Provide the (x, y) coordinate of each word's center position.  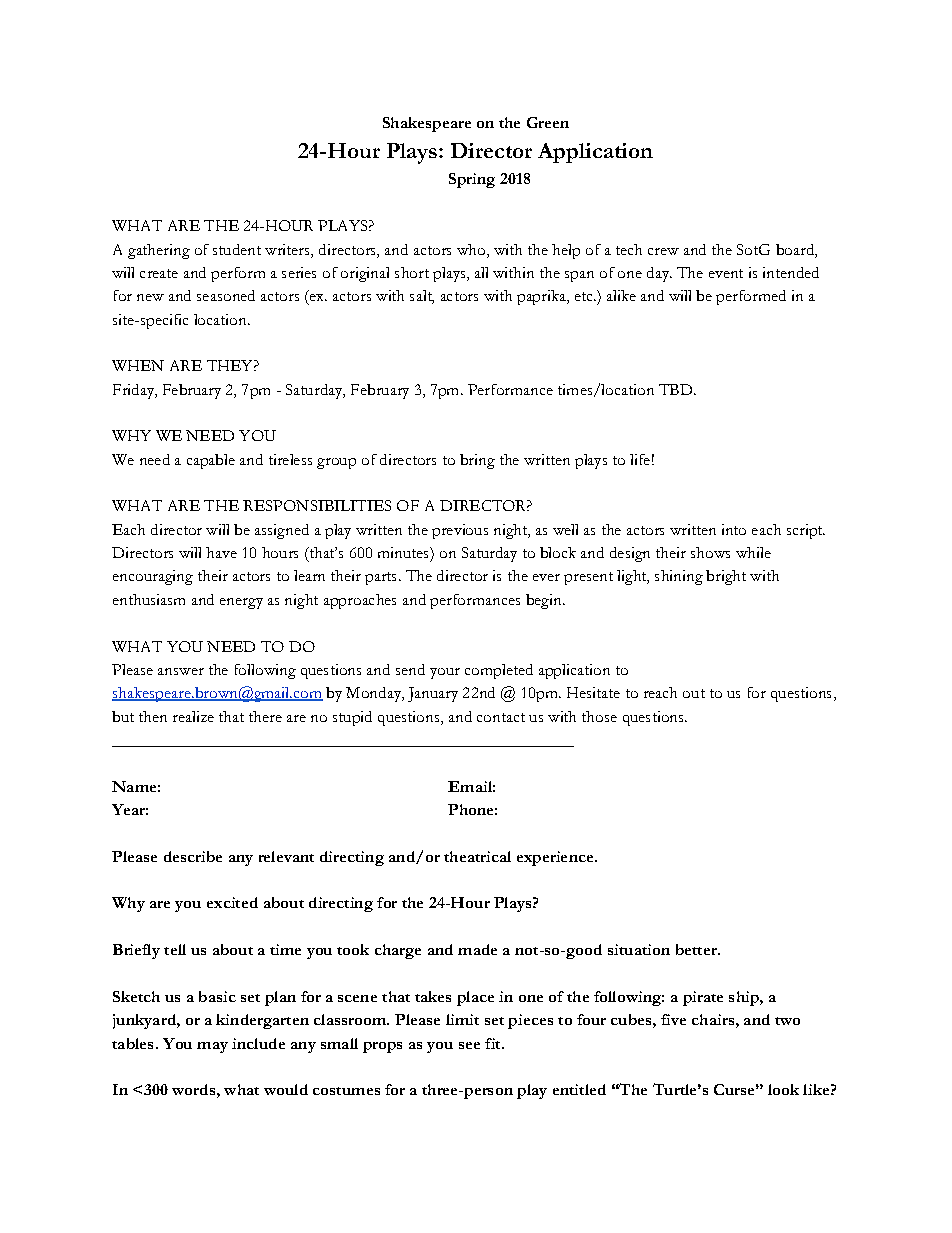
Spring (472, 180)
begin (545, 601)
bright (726, 577)
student (237, 249)
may (212, 1047)
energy (241, 603)
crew (663, 251)
